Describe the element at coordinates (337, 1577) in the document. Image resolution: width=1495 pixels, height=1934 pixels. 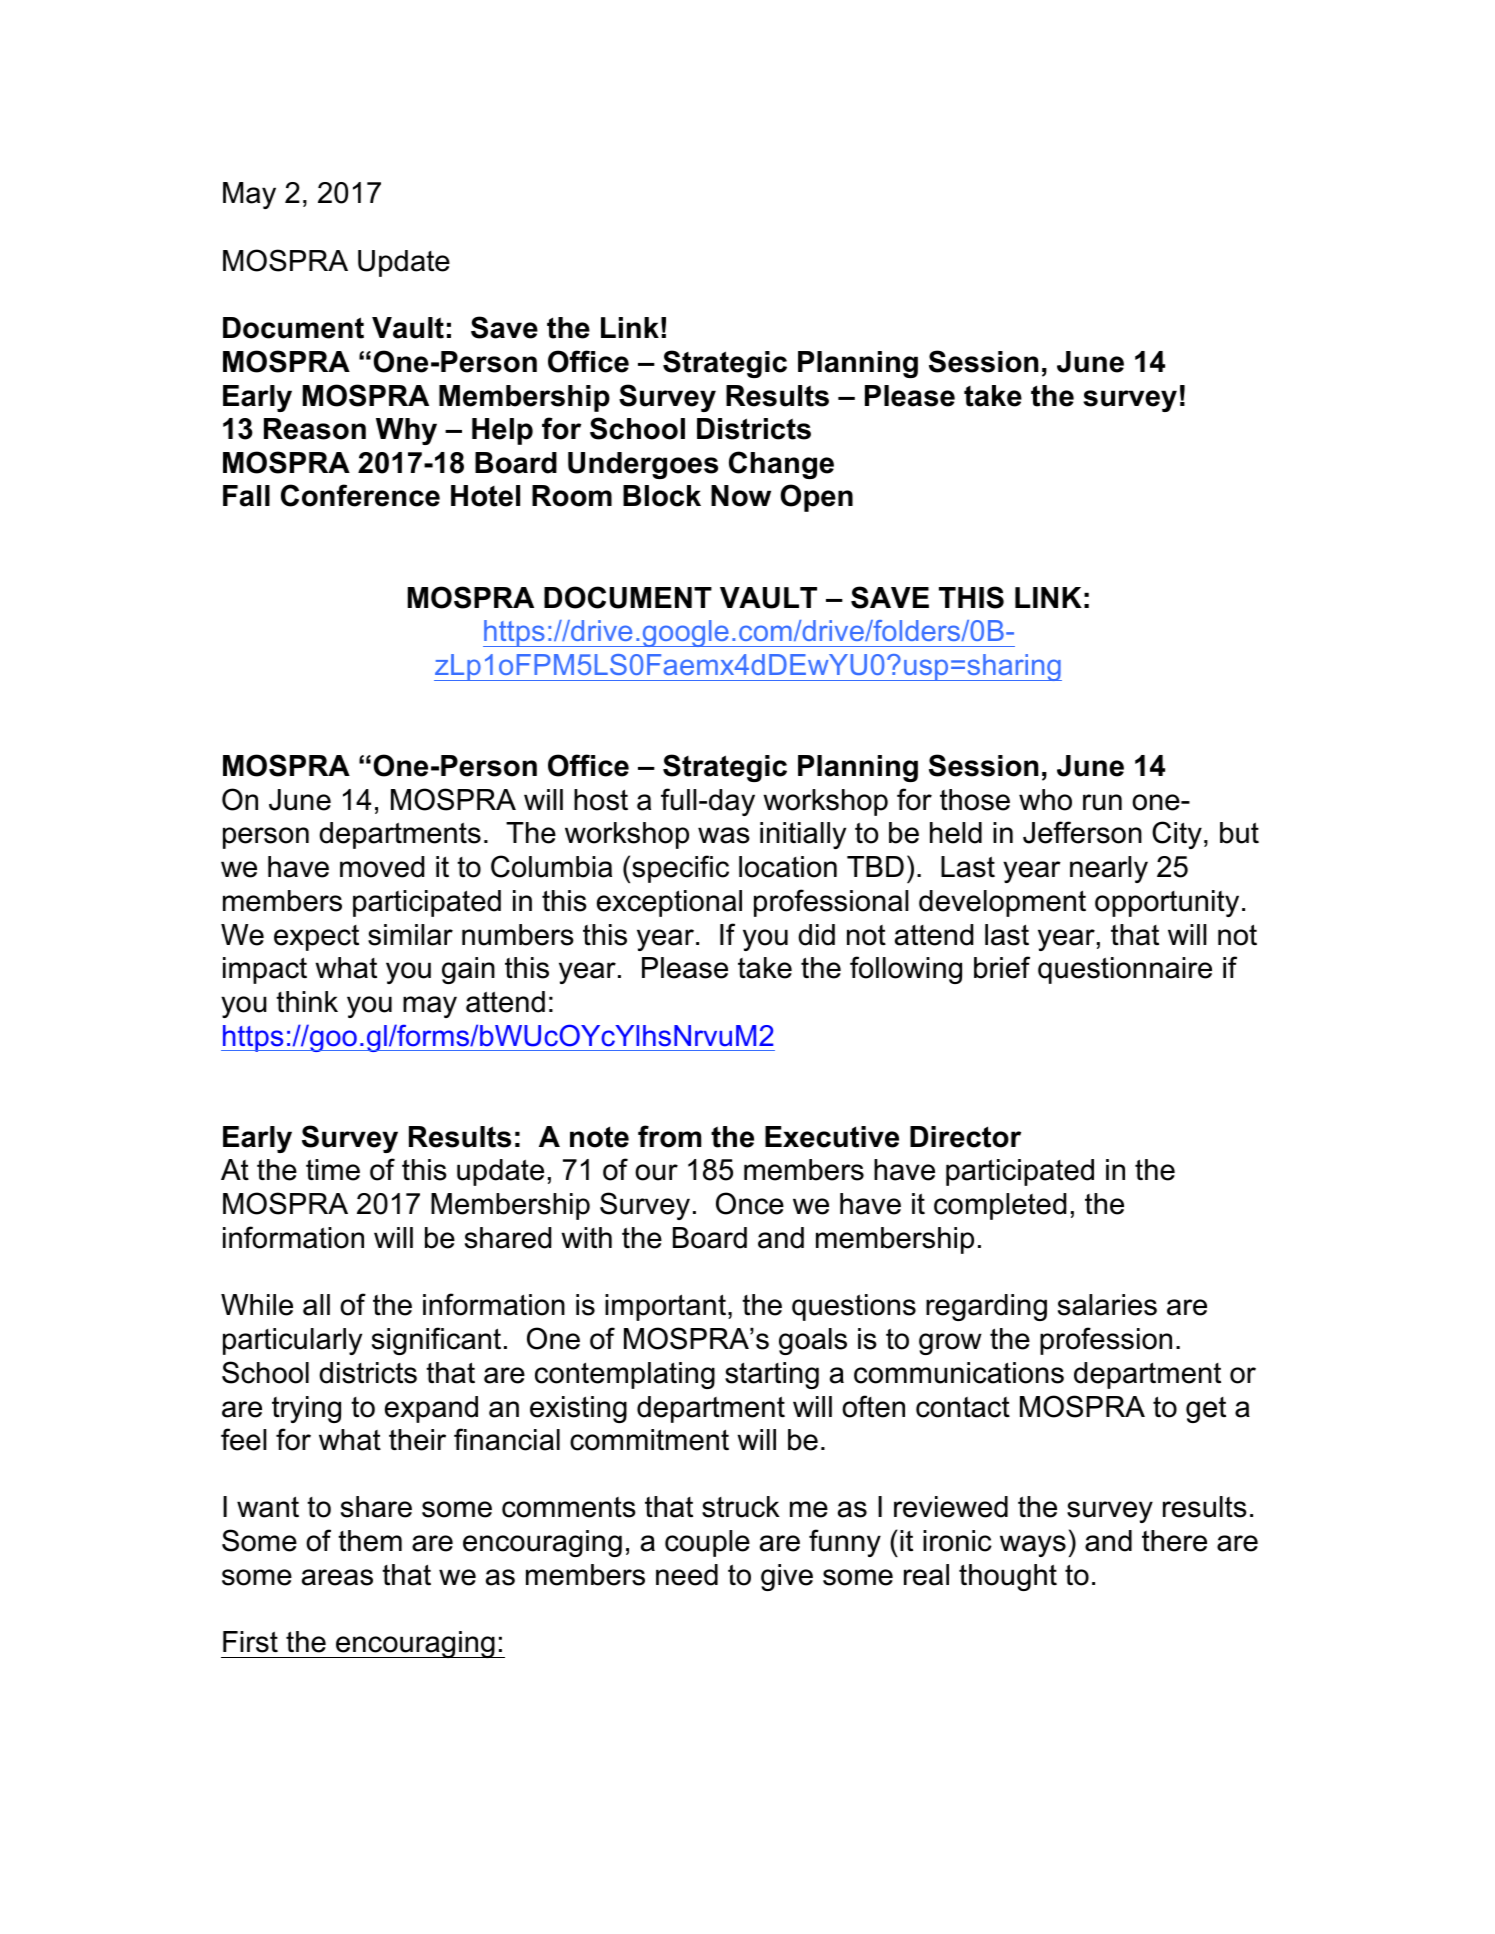
I see `areas` at that location.
